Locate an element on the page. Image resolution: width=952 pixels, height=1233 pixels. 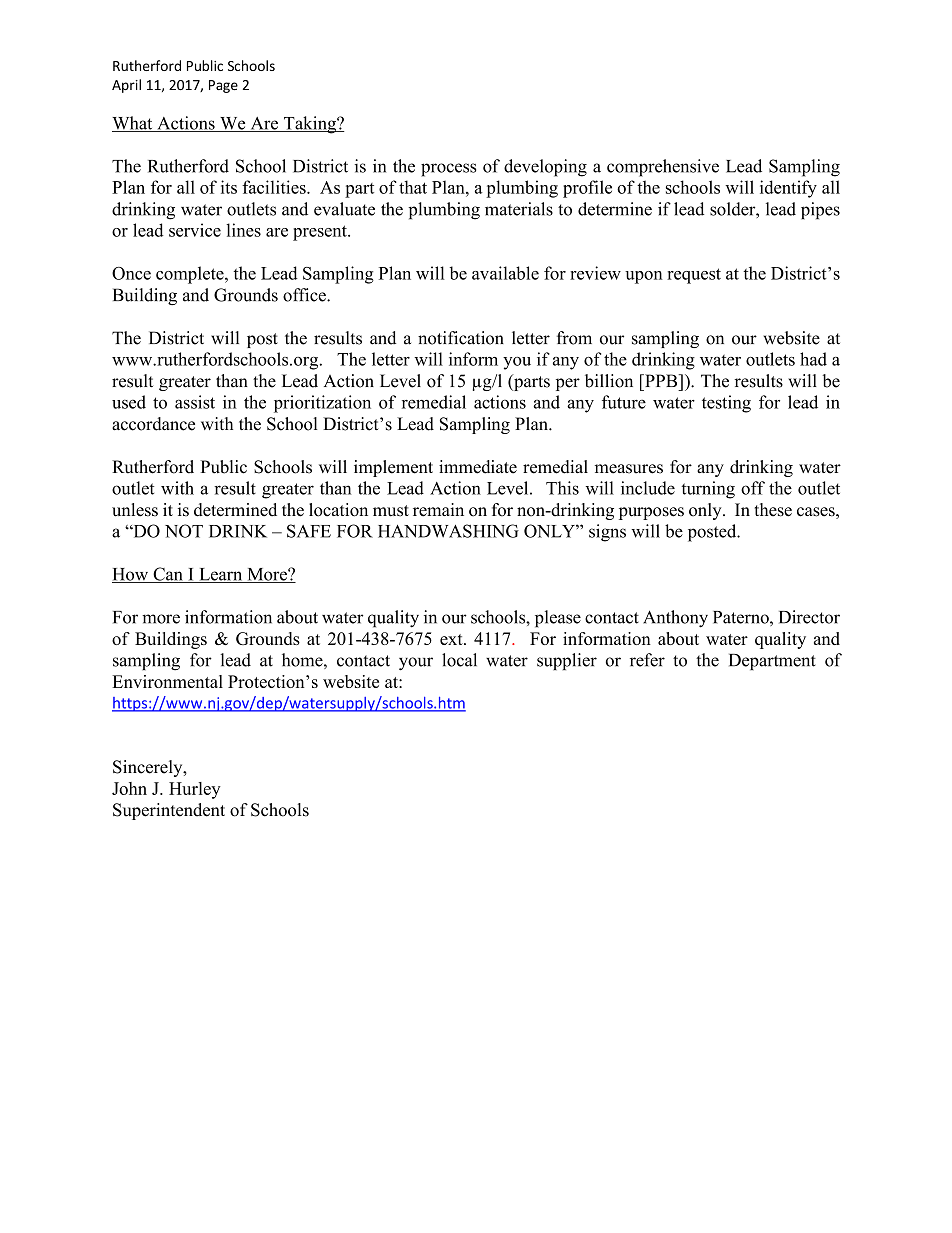
turning is located at coordinates (708, 490).
